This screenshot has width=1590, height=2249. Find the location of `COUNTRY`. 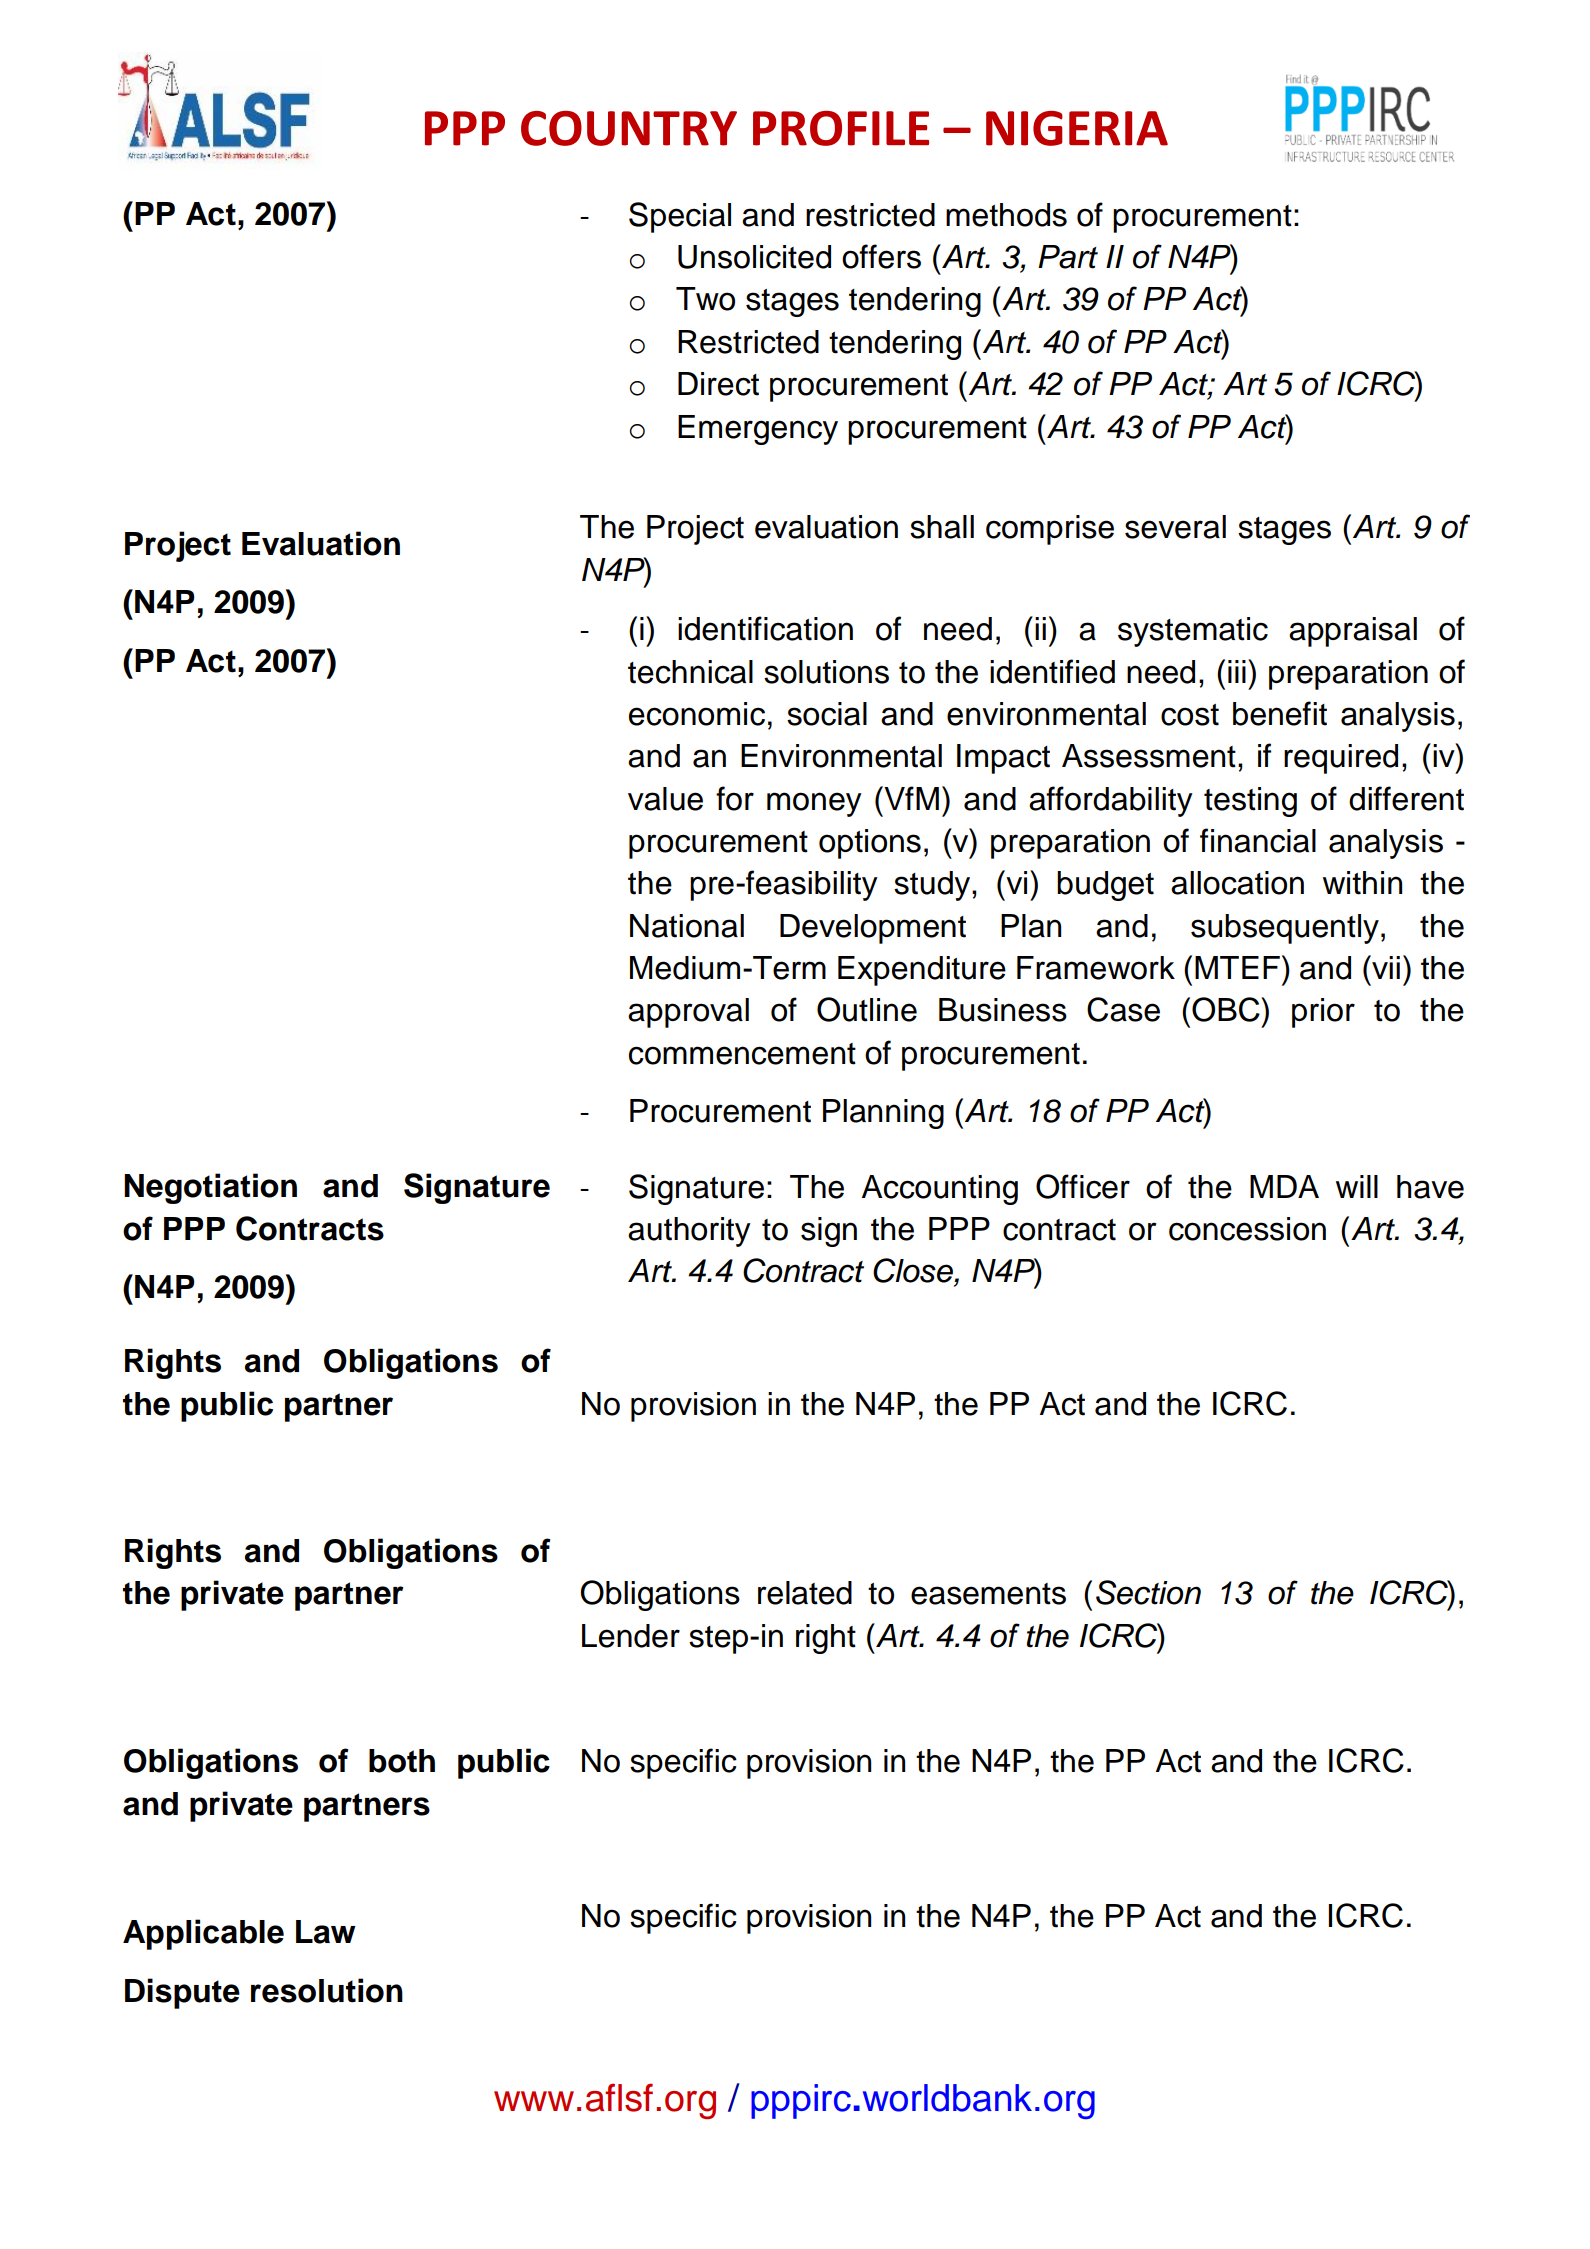

COUNTRY is located at coordinates (629, 128).
